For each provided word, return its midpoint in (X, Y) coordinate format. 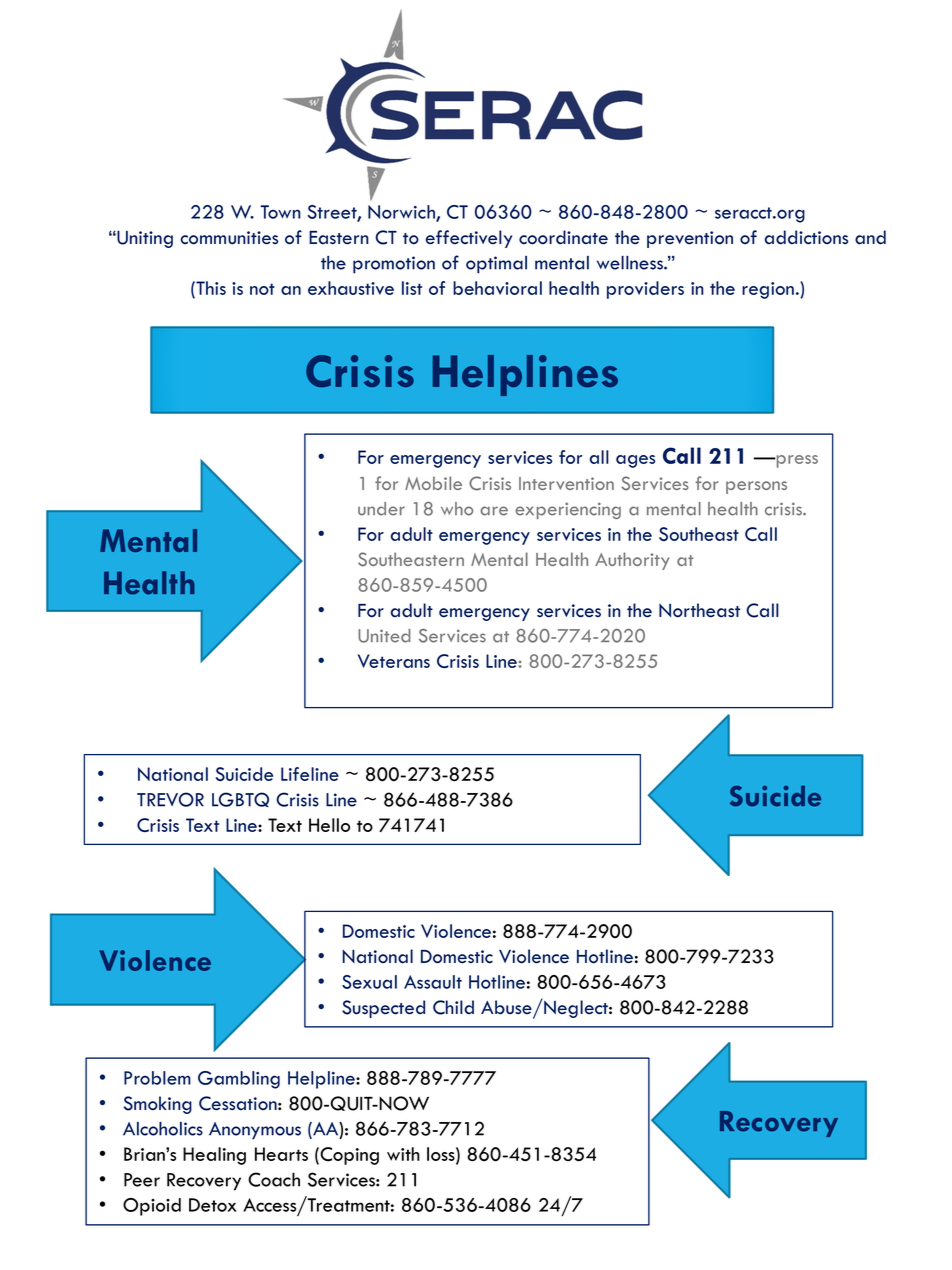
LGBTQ (240, 799)
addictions (806, 237)
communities (229, 238)
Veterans (394, 661)
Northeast (699, 610)
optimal (496, 265)
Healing (214, 1156)
